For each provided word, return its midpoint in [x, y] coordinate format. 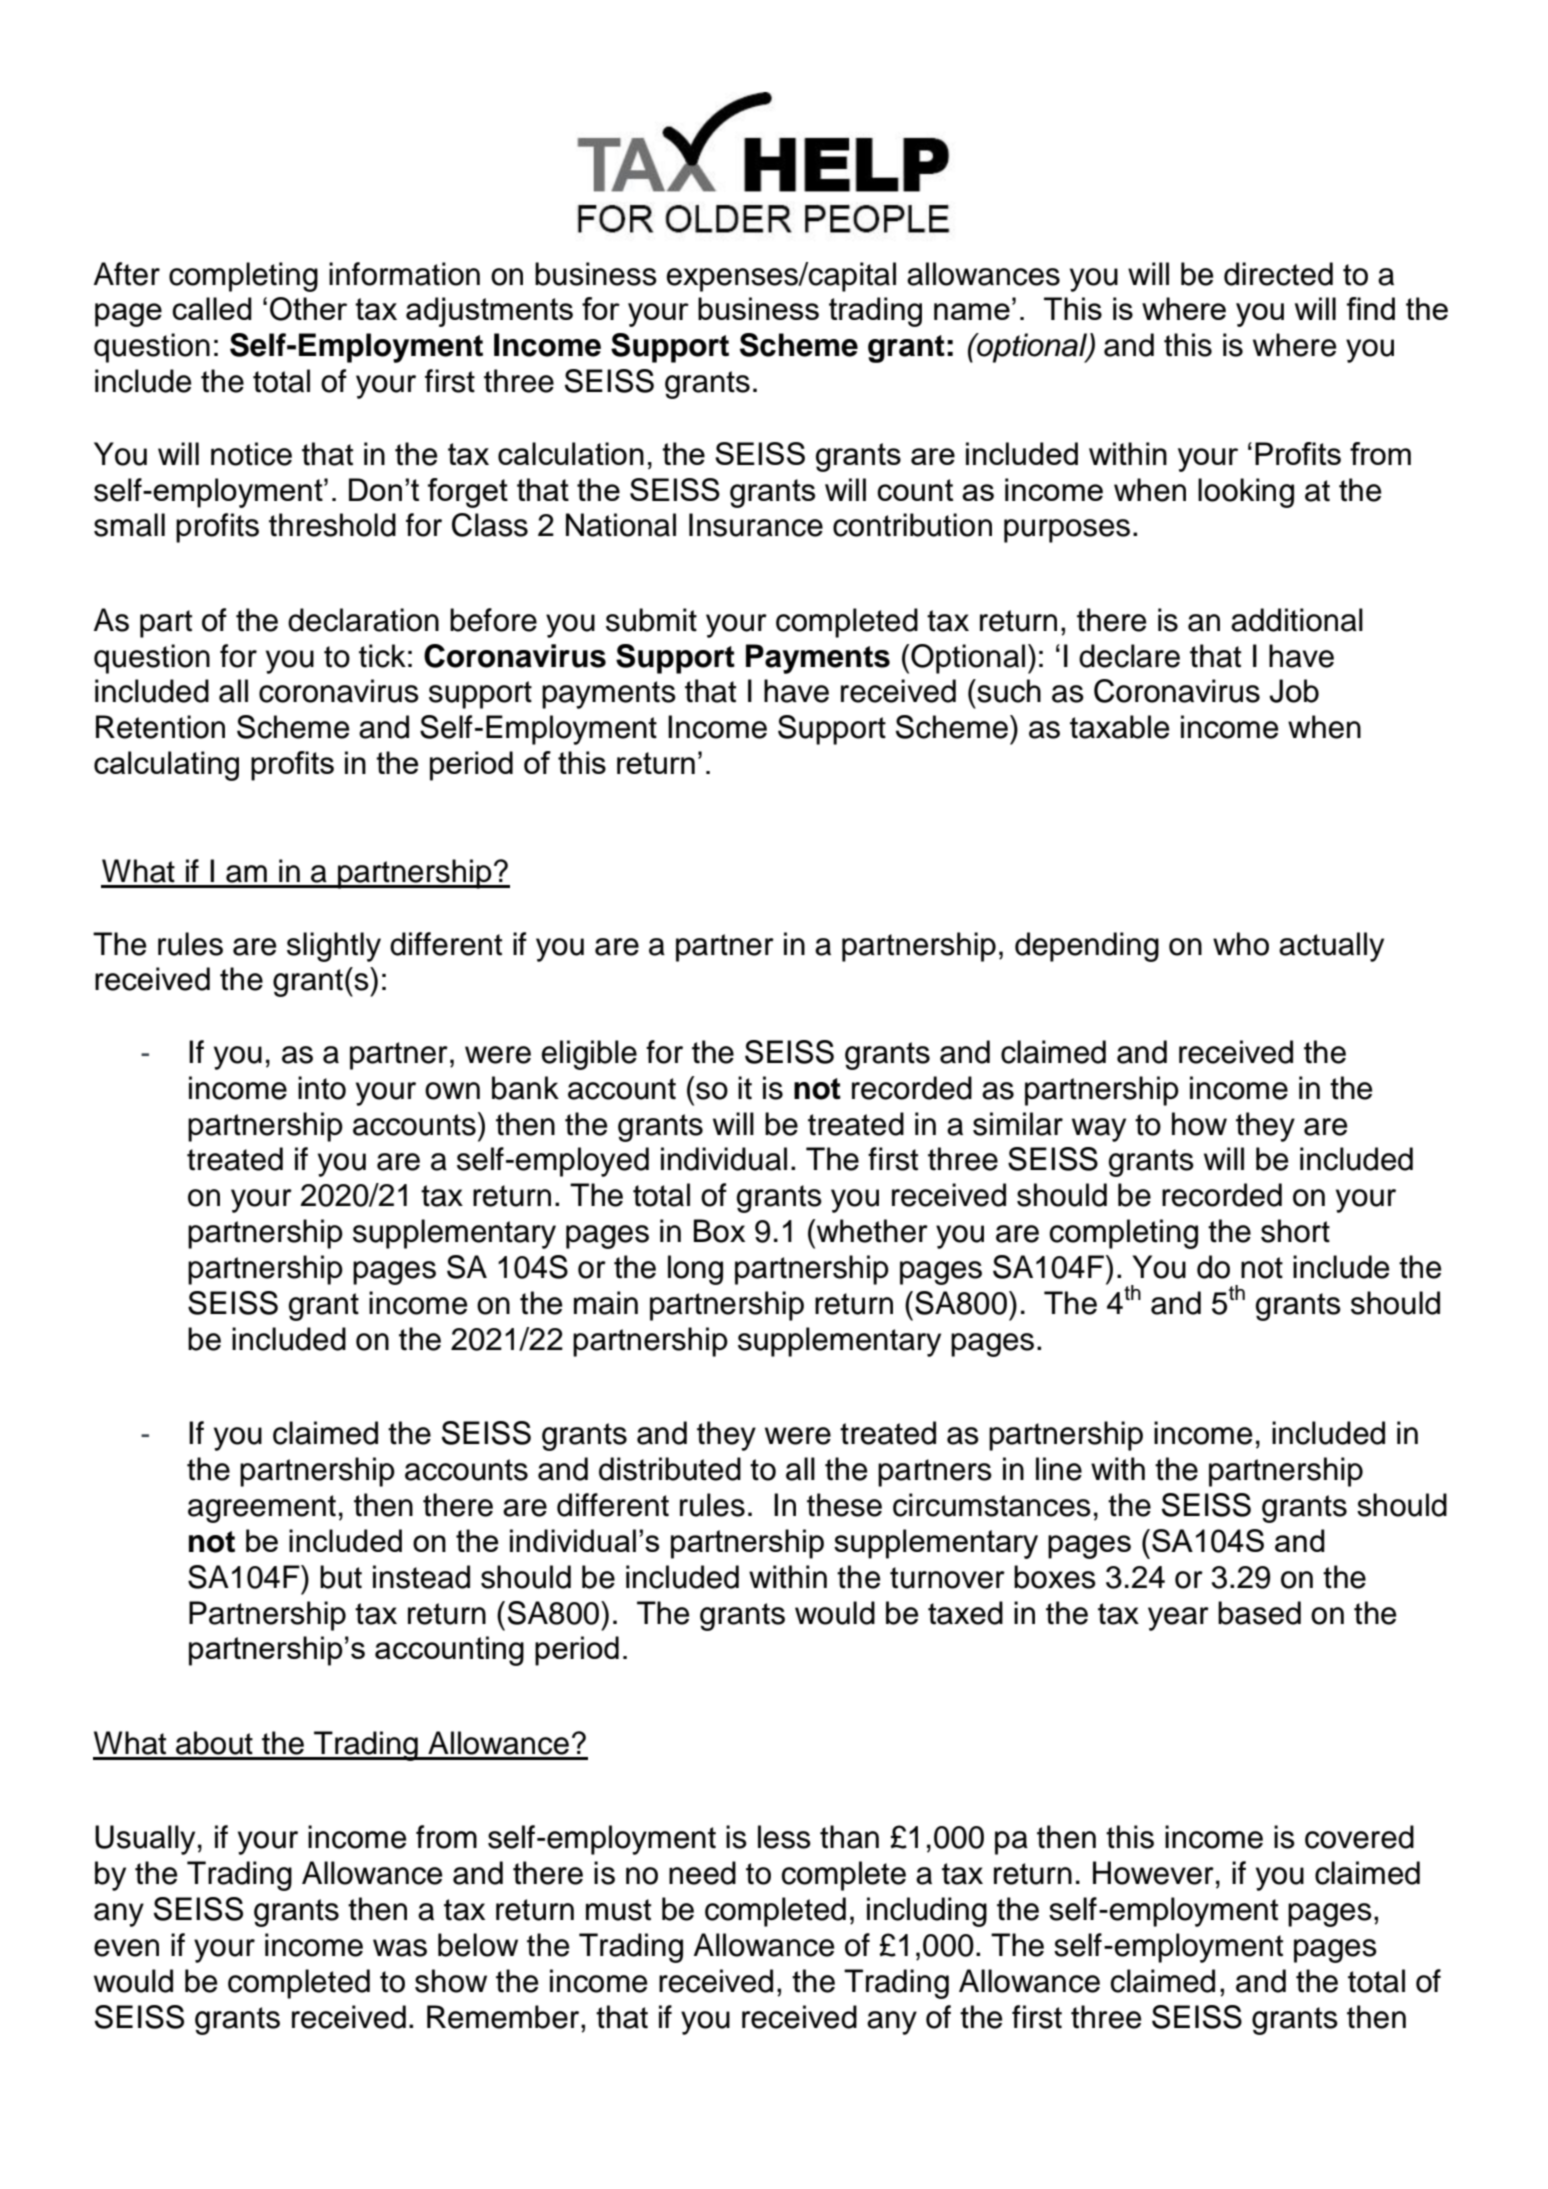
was [400, 1948]
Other [308, 309]
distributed [670, 1469]
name [972, 311]
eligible [589, 1055]
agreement [262, 1509]
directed [1278, 274]
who [1241, 944]
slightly [334, 947]
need [702, 1873]
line [1059, 1469]
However [1153, 1873]
